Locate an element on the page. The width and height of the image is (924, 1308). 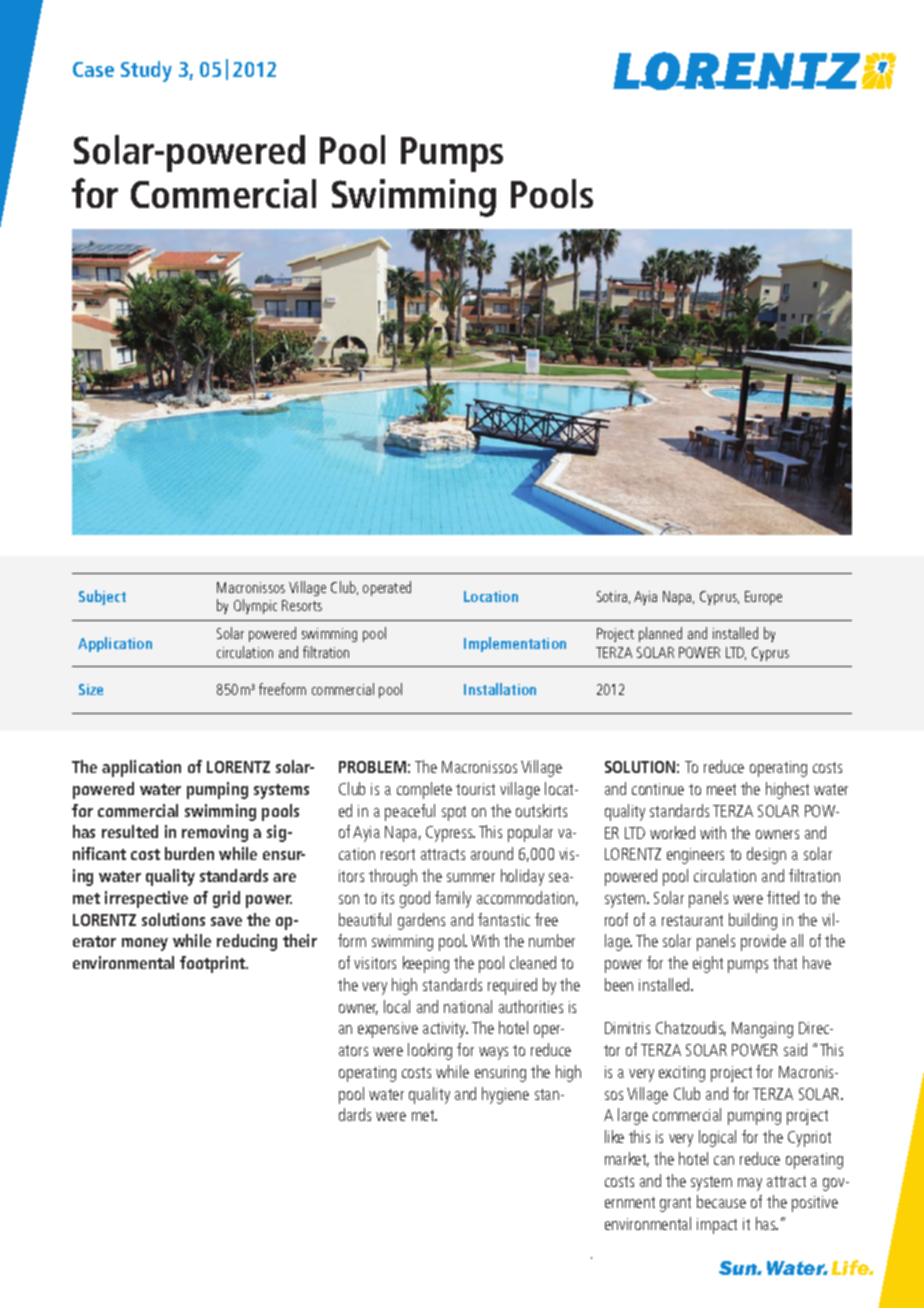
Installation is located at coordinates (500, 689).
